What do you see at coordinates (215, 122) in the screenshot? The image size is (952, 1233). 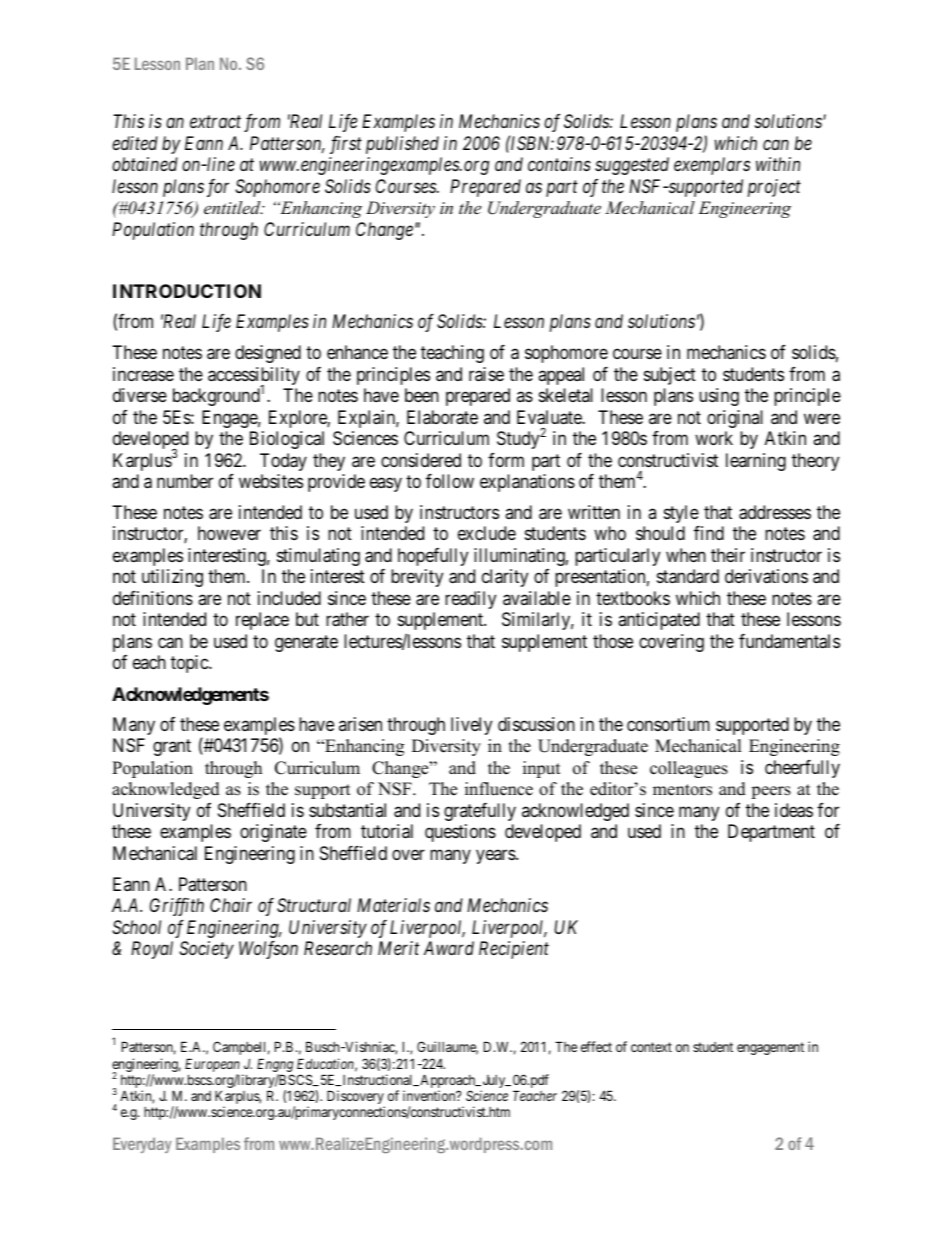 I see `extract` at bounding box center [215, 122].
